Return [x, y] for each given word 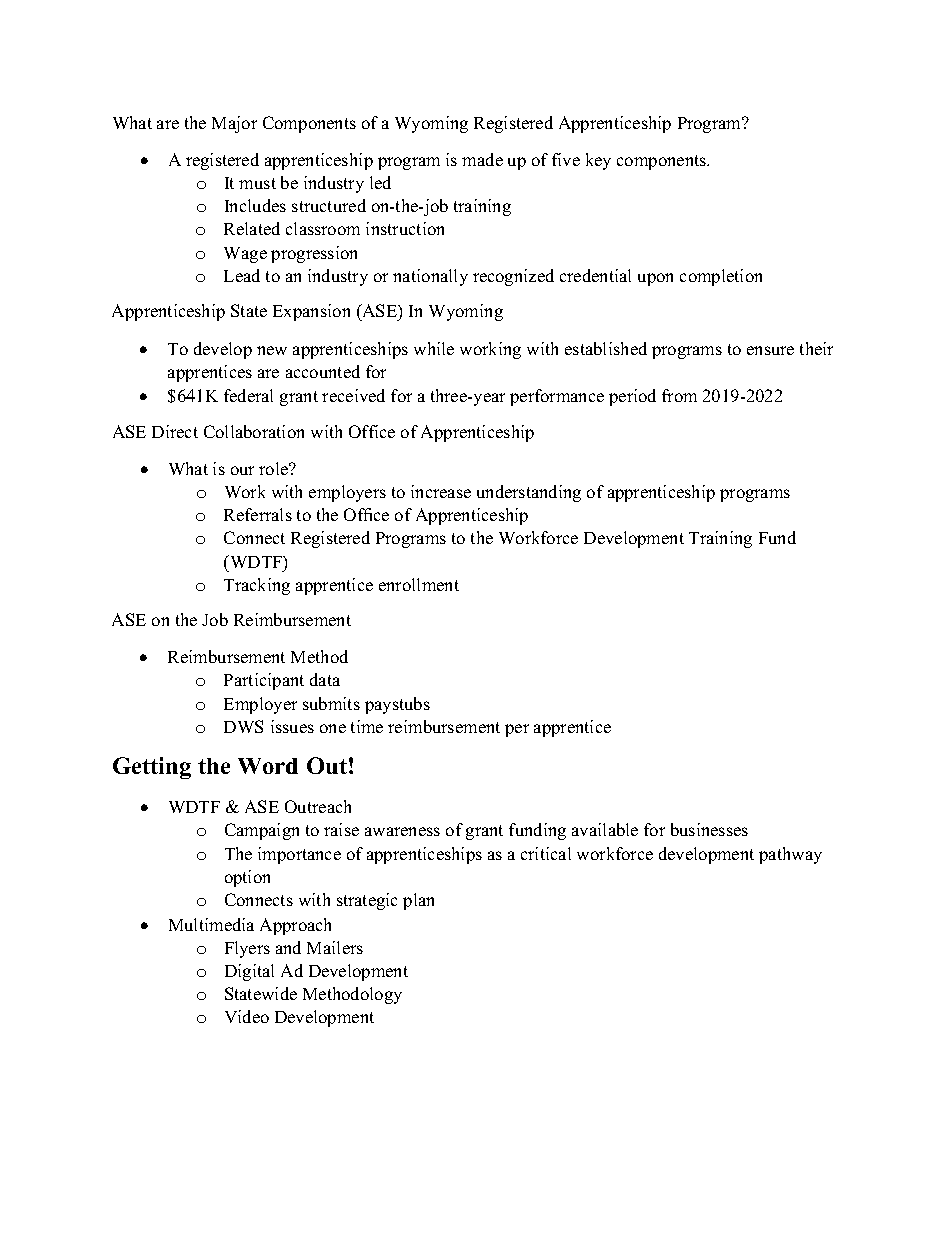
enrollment [419, 584]
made [482, 159]
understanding [529, 493]
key [598, 161]
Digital [249, 972]
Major [234, 124]
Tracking [257, 586]
